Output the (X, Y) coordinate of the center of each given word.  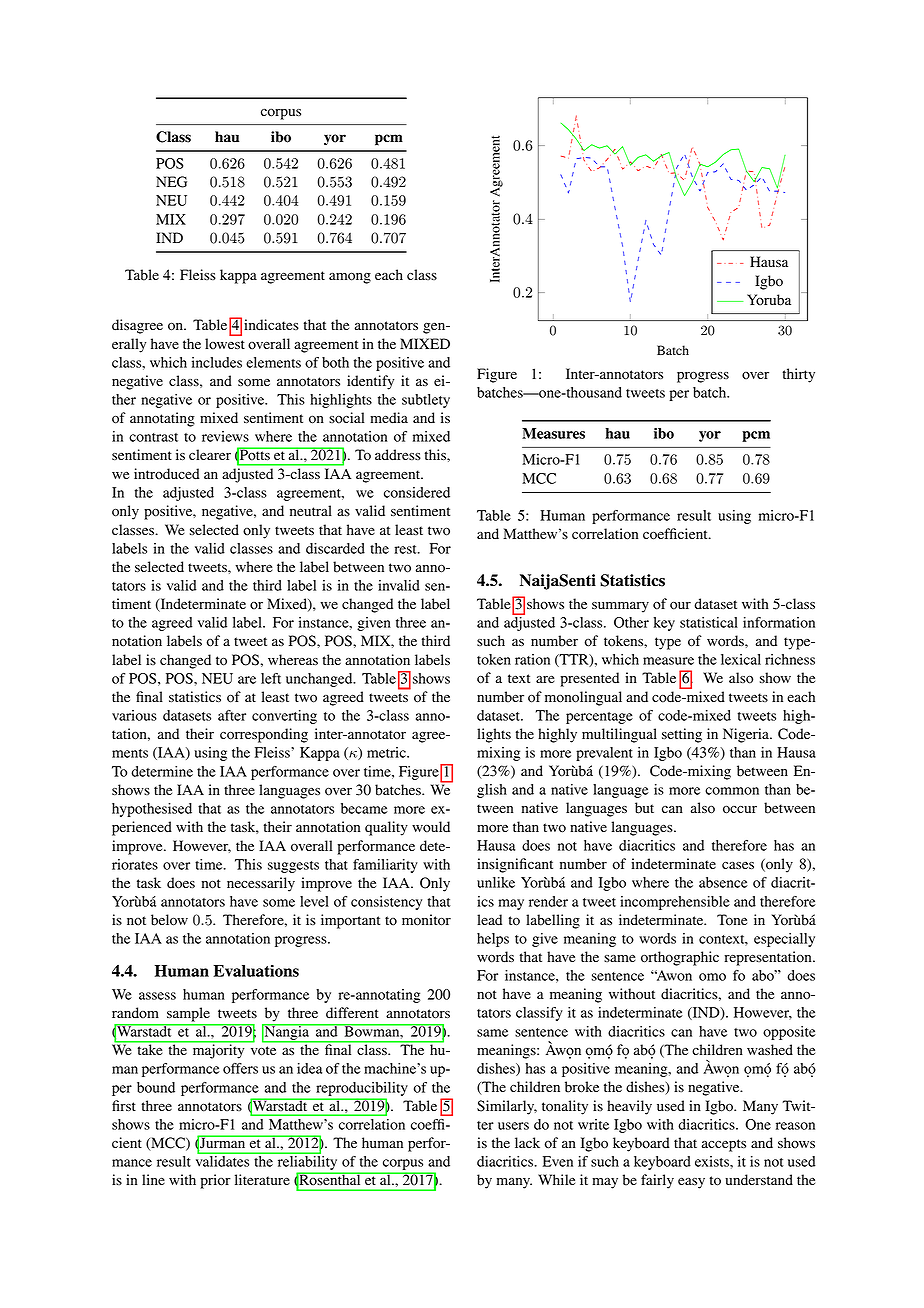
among (350, 278)
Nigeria (747, 735)
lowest (225, 344)
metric (387, 752)
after (232, 715)
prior (216, 1181)
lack (527, 1142)
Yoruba (769, 300)
